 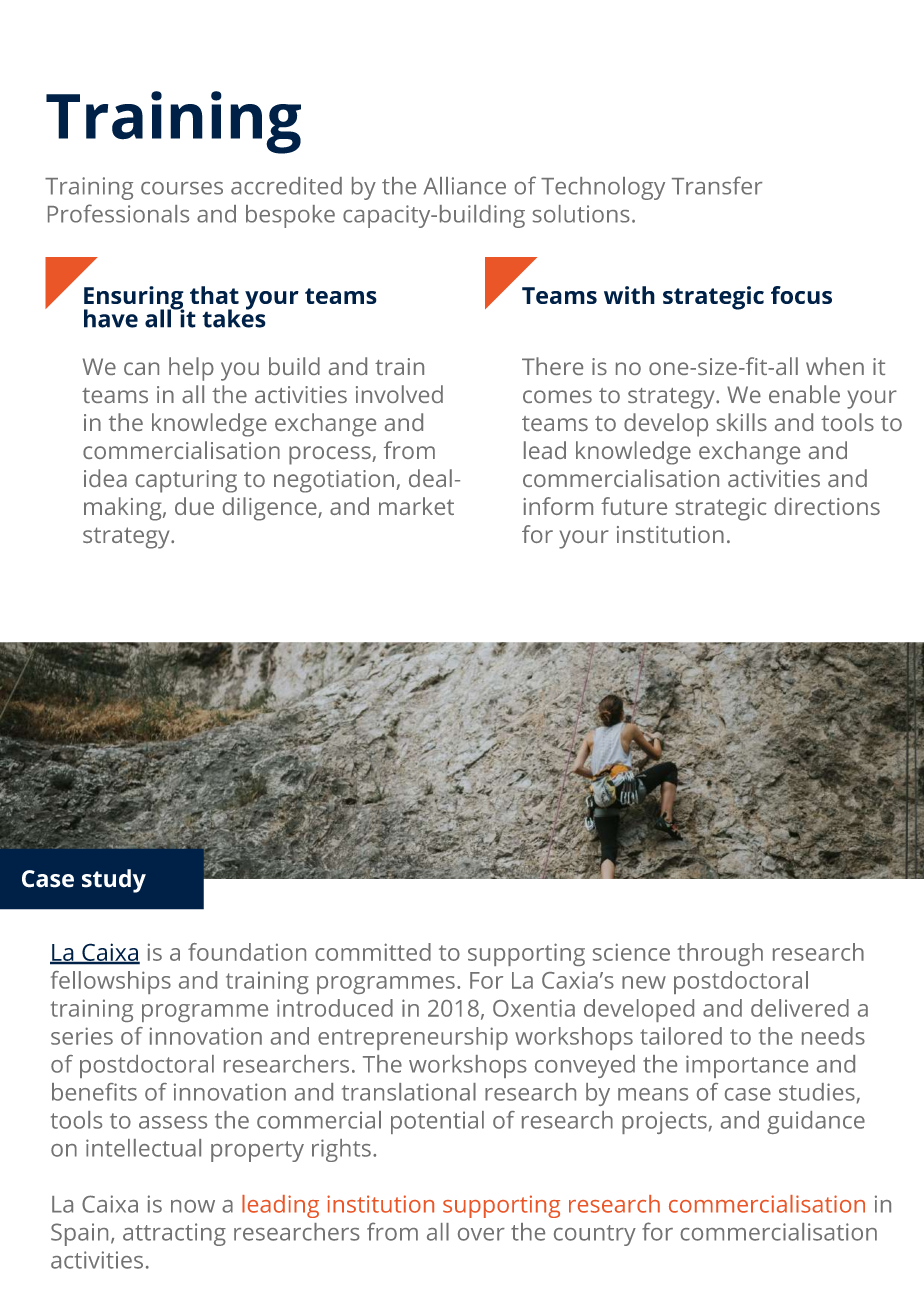 I want to click on capturing, so click(x=186, y=481).
